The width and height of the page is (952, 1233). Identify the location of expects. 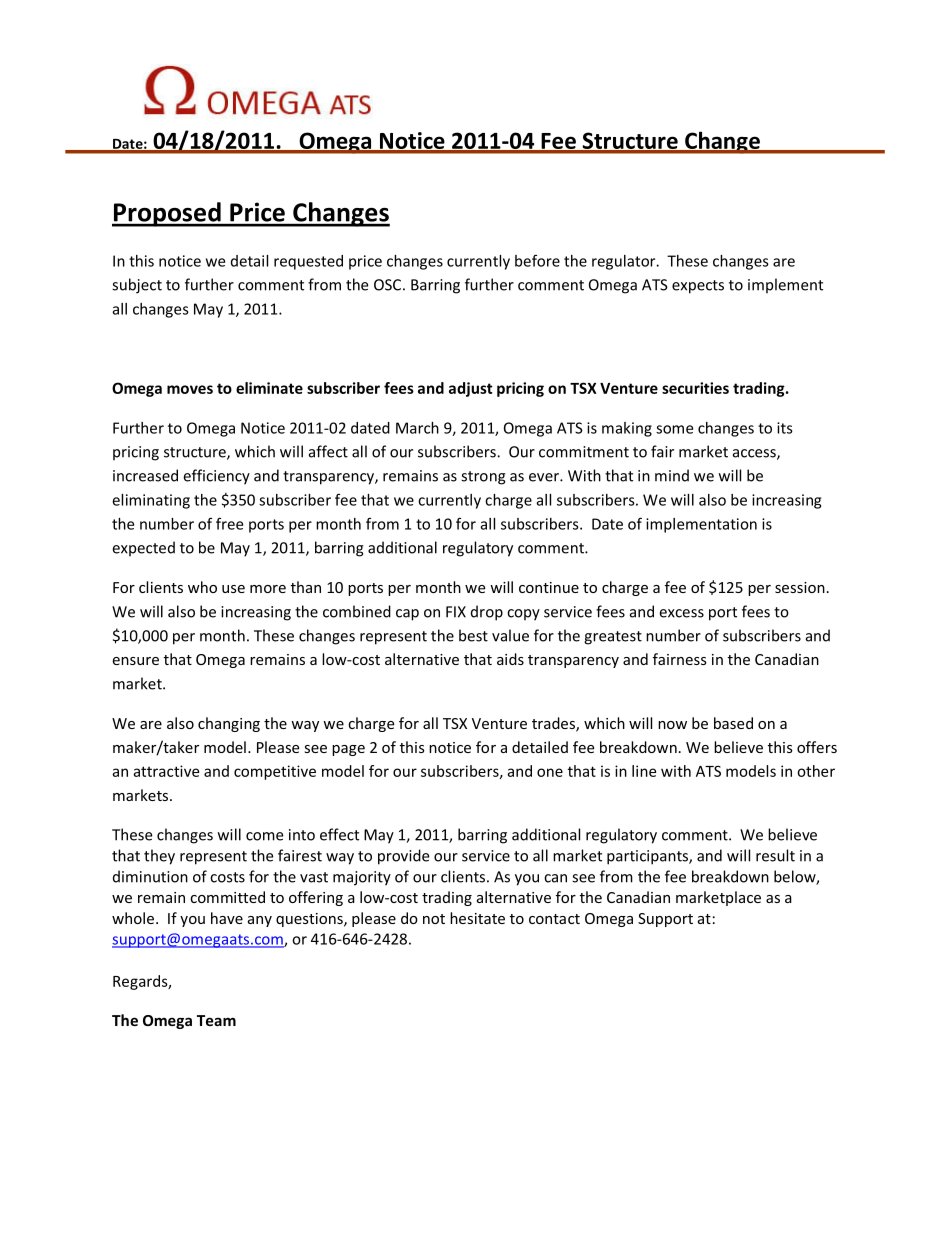
(698, 287).
